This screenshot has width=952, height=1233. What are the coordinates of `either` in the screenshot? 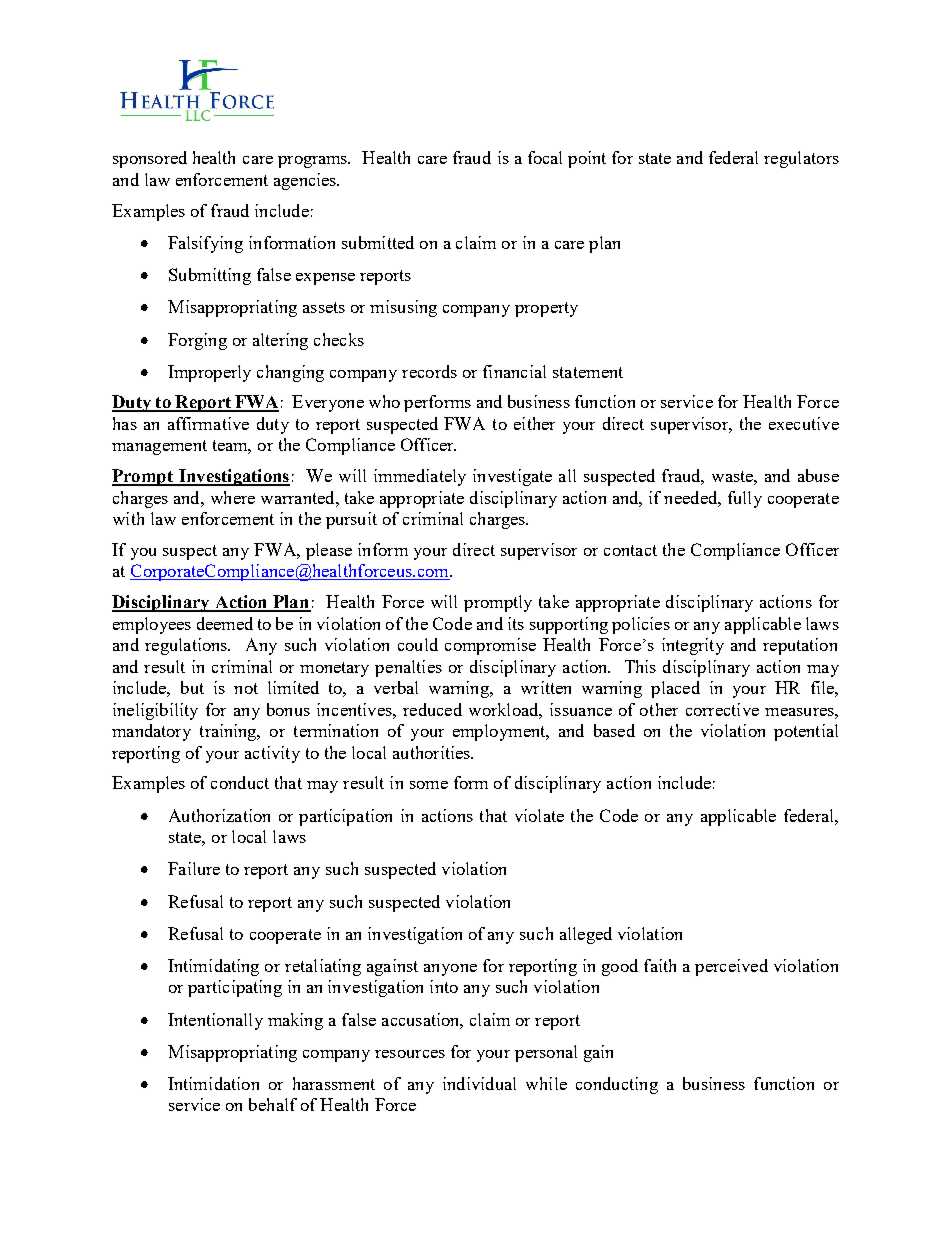 It's located at (534, 423).
